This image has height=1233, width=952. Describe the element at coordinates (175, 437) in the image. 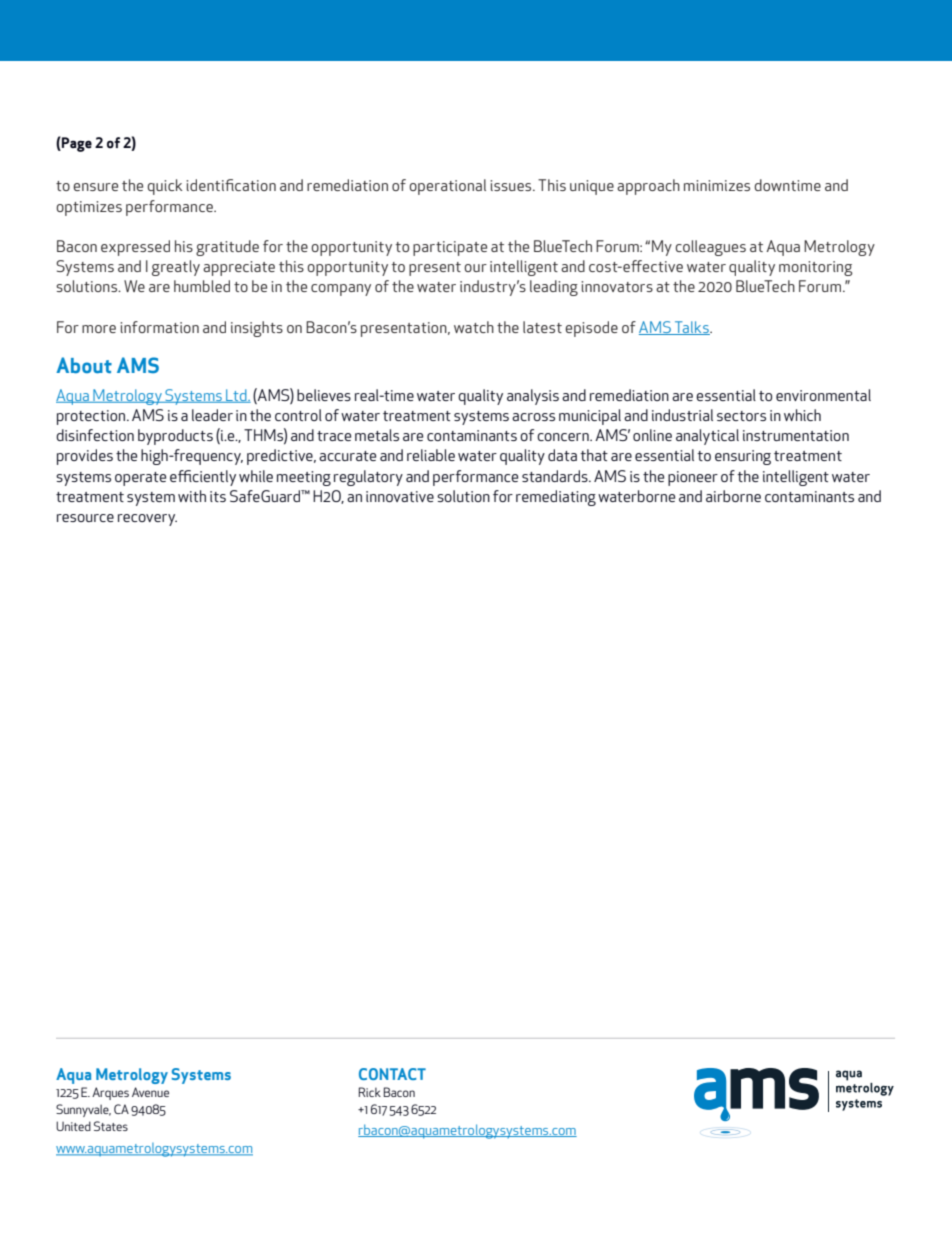

I see `byproducts` at that location.
